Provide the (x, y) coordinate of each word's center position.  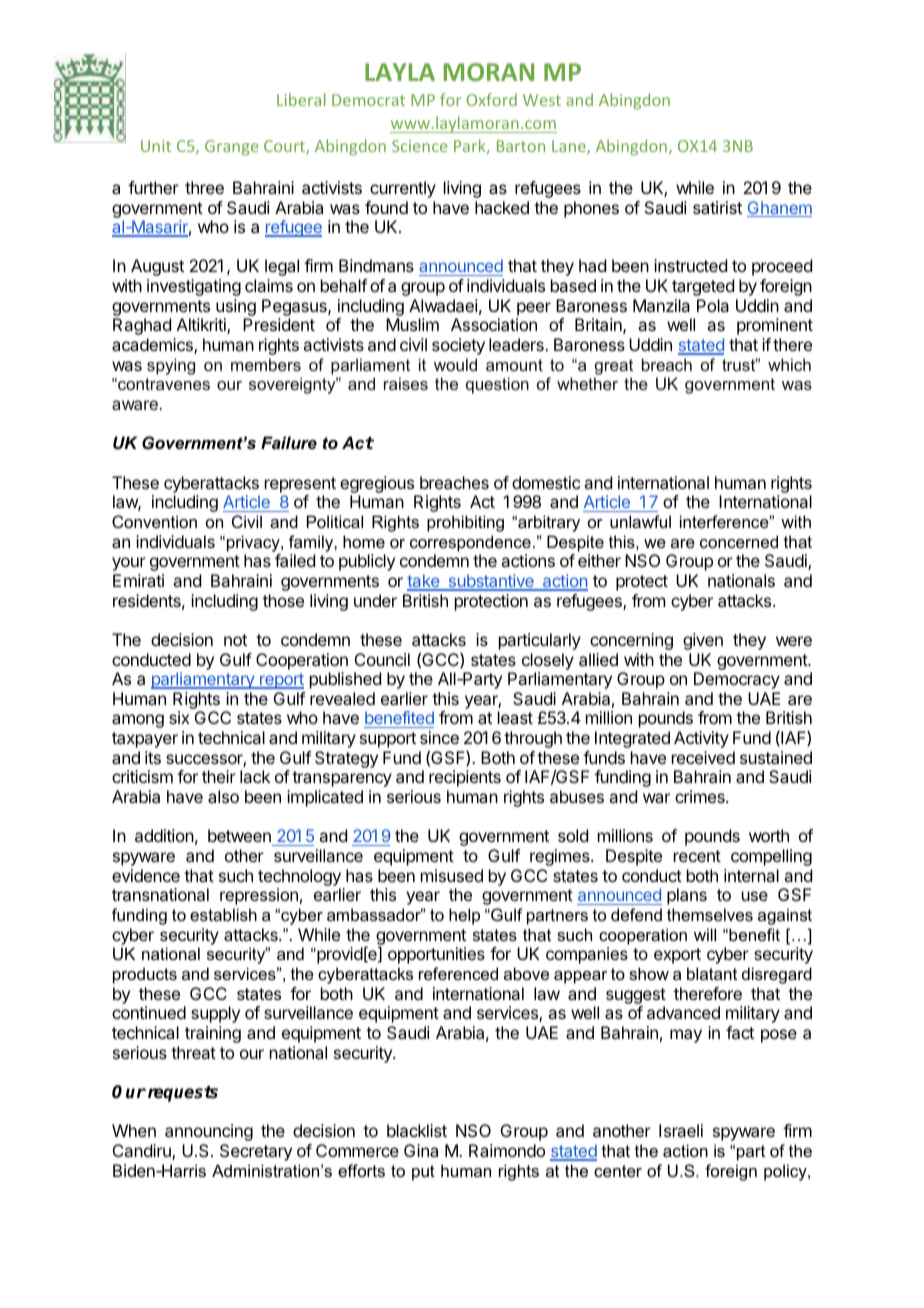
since (439, 737)
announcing (209, 1132)
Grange (231, 147)
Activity (701, 739)
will (705, 934)
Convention (154, 521)
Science (419, 146)
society (458, 346)
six (179, 717)
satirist (717, 207)
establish (223, 914)
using (235, 309)
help (464, 916)
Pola (713, 305)
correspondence (470, 543)
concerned (739, 541)
